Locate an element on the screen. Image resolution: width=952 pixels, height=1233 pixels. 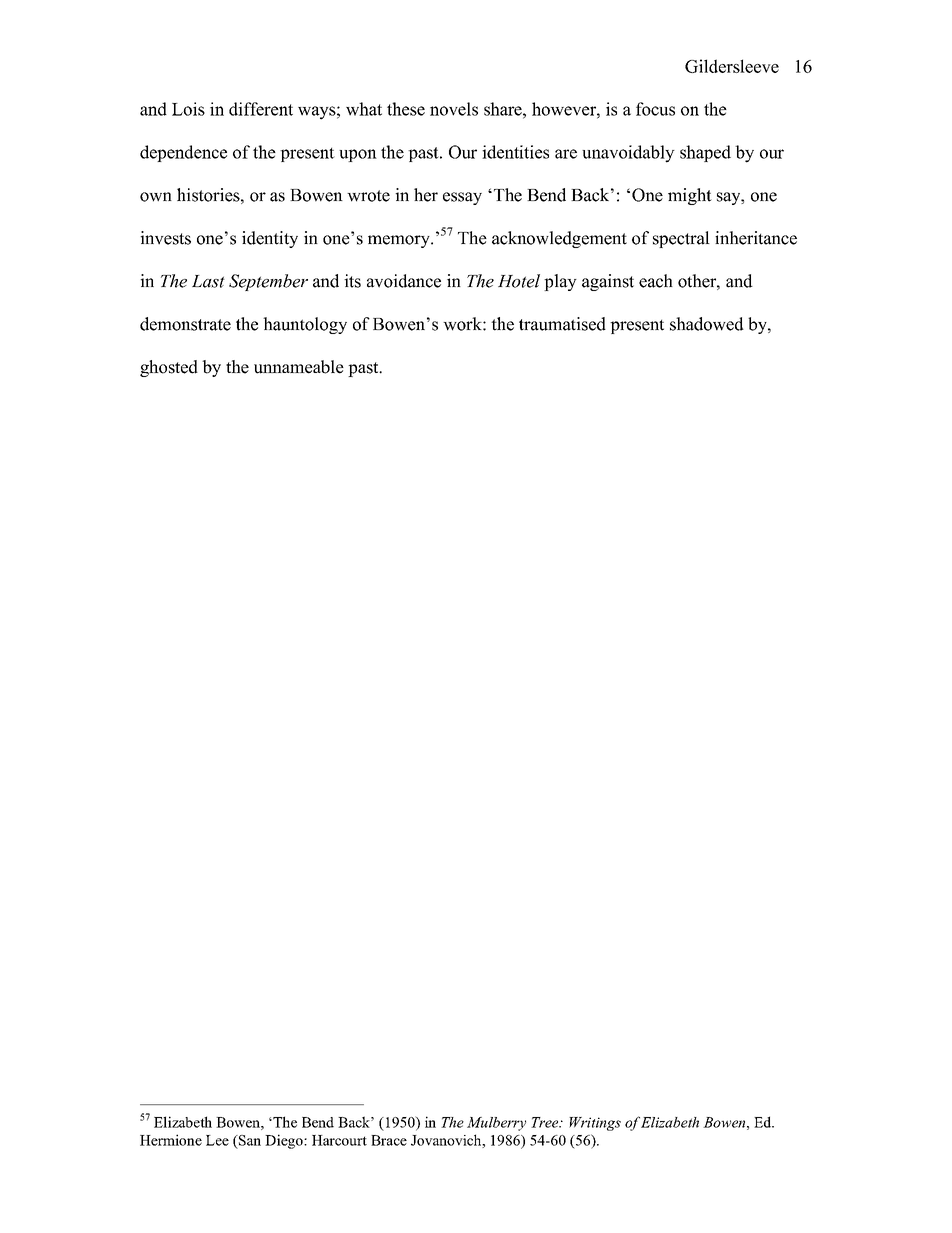
shadowed is located at coordinates (707, 324).
